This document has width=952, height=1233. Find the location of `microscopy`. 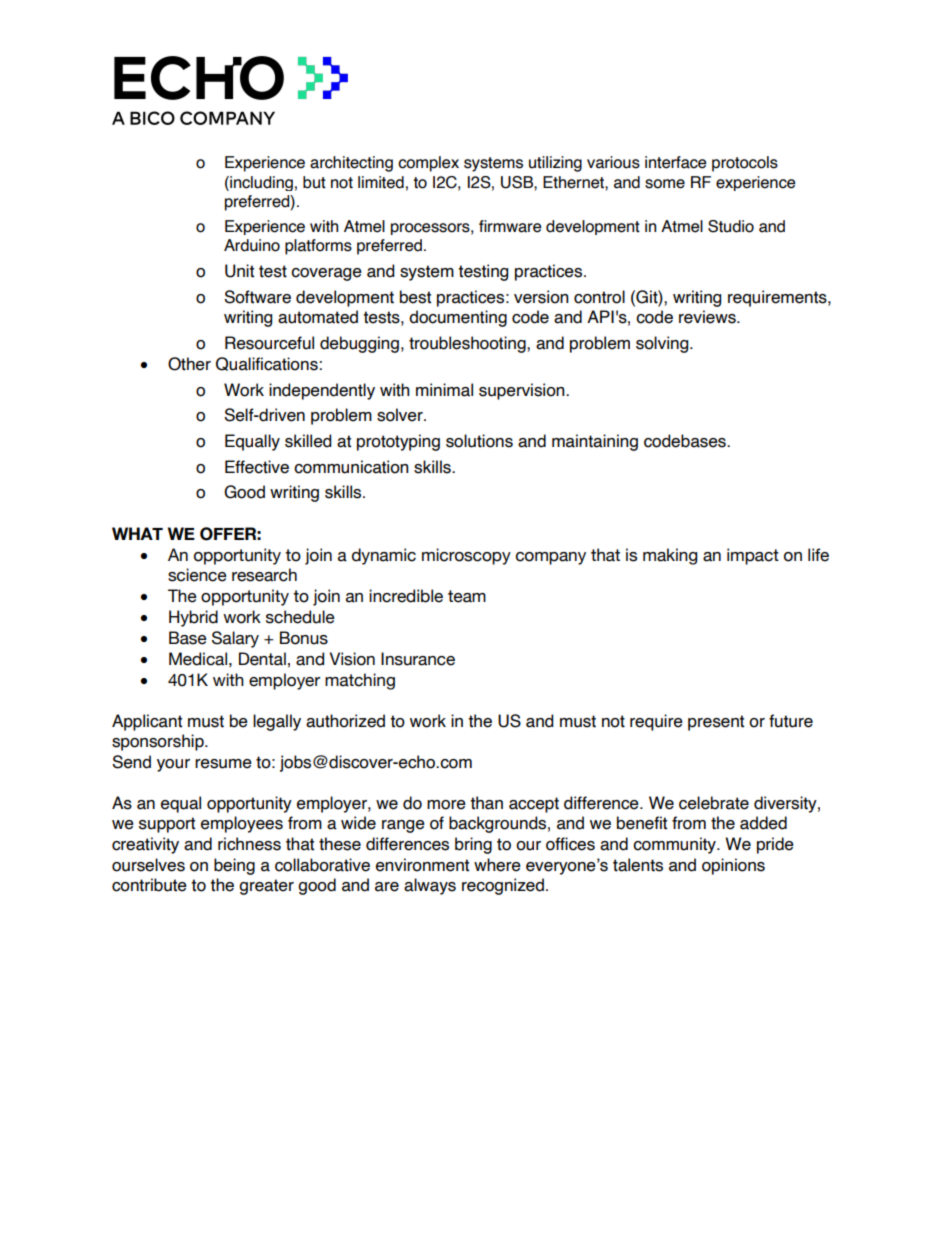

microscopy is located at coordinates (466, 556).
